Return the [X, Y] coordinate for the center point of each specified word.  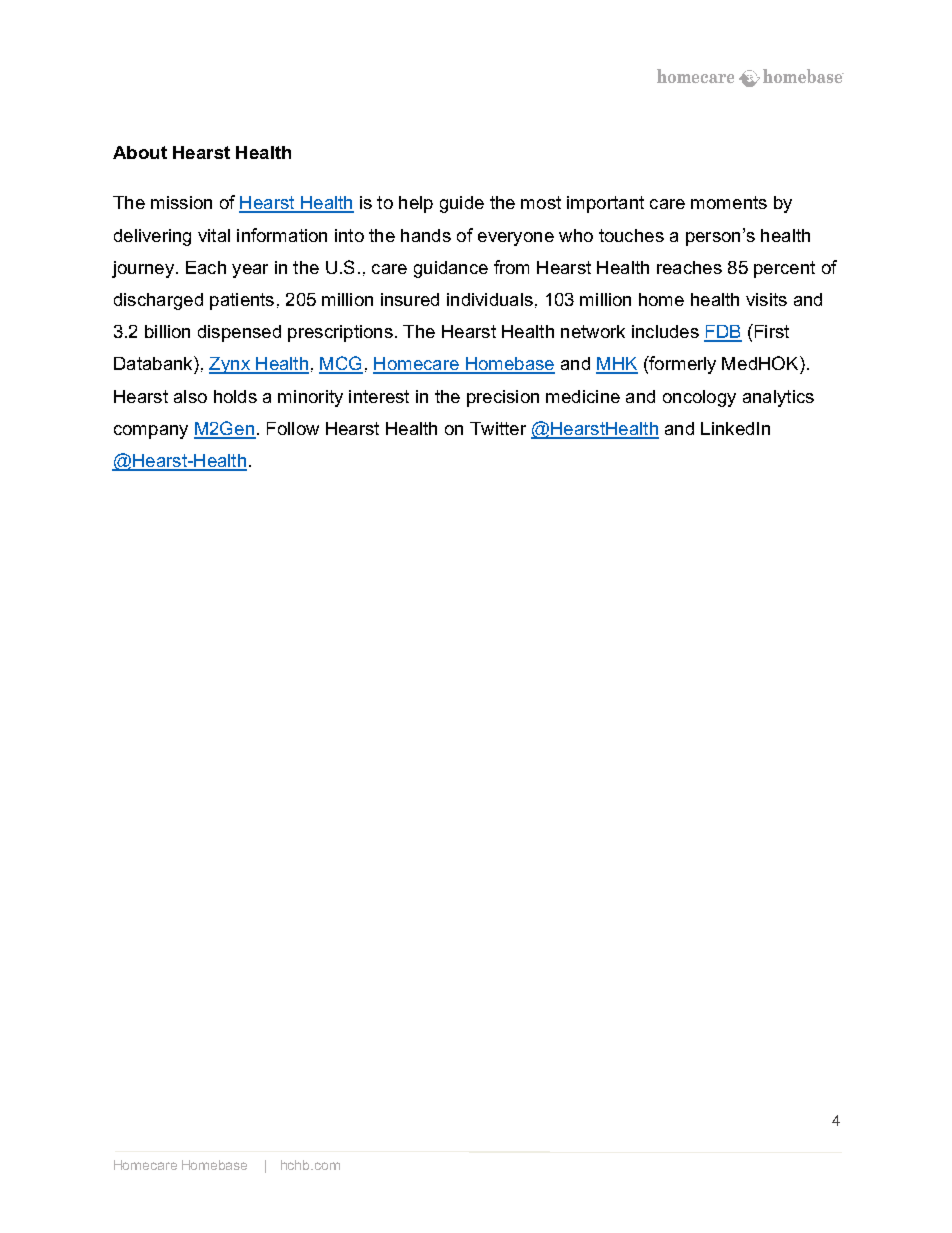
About [140, 152]
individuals [490, 299]
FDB [723, 333]
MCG [341, 364]
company [151, 432]
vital [214, 235]
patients [242, 301]
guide [462, 204]
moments [729, 202]
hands [426, 235]
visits [766, 299]
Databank [154, 363]
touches [631, 235]
